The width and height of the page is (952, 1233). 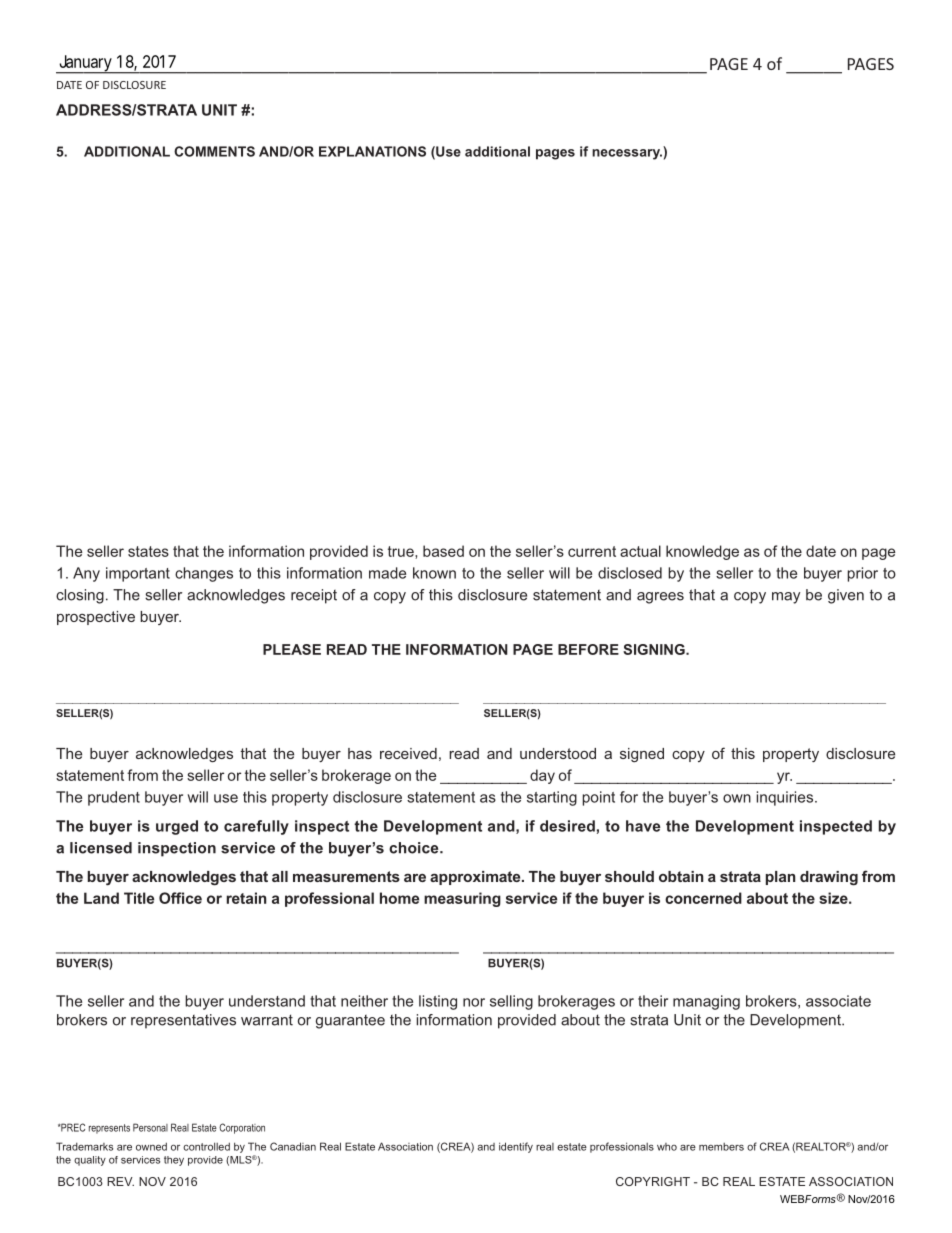 I want to click on known, so click(x=434, y=573).
